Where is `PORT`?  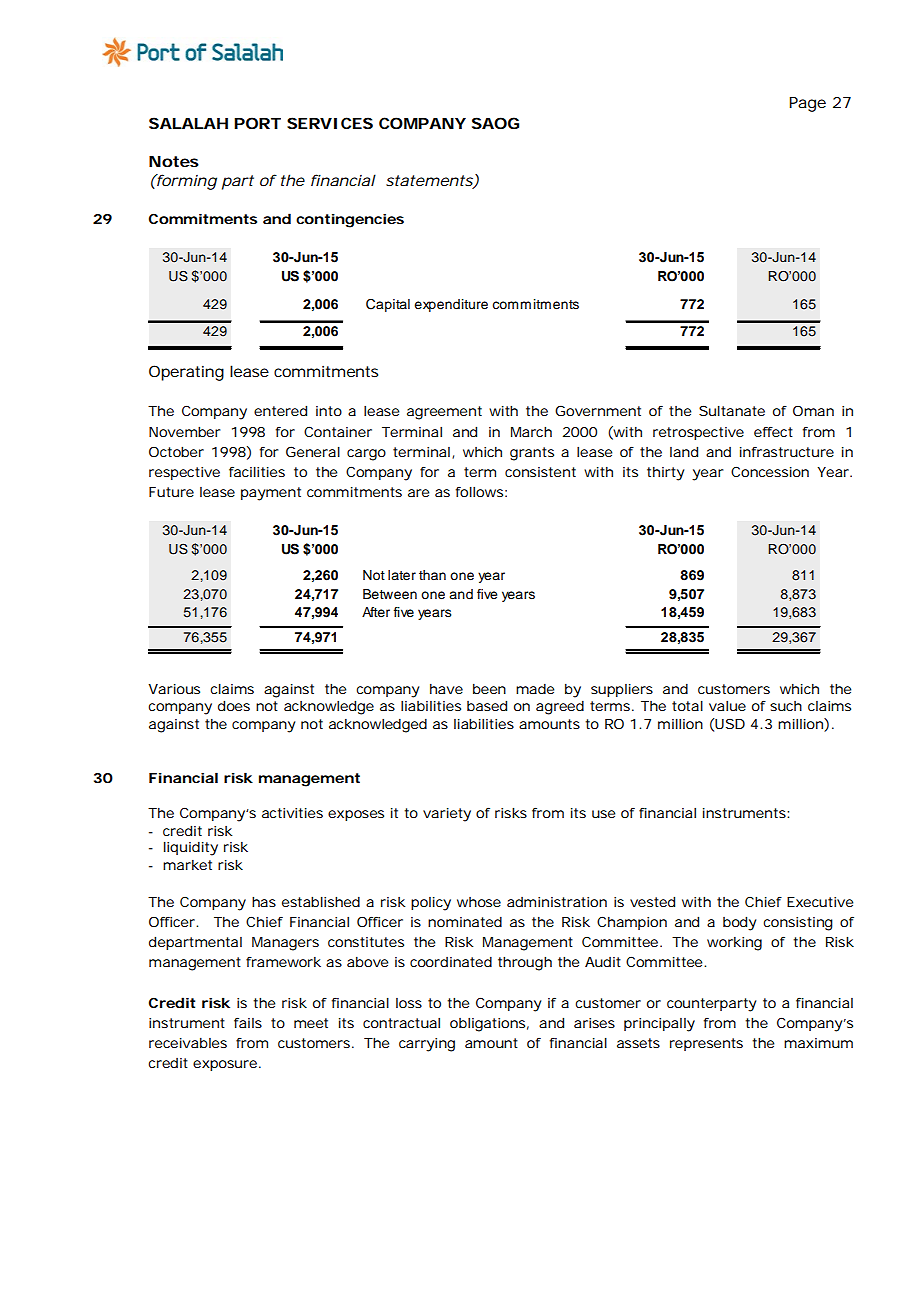 PORT is located at coordinates (257, 123).
